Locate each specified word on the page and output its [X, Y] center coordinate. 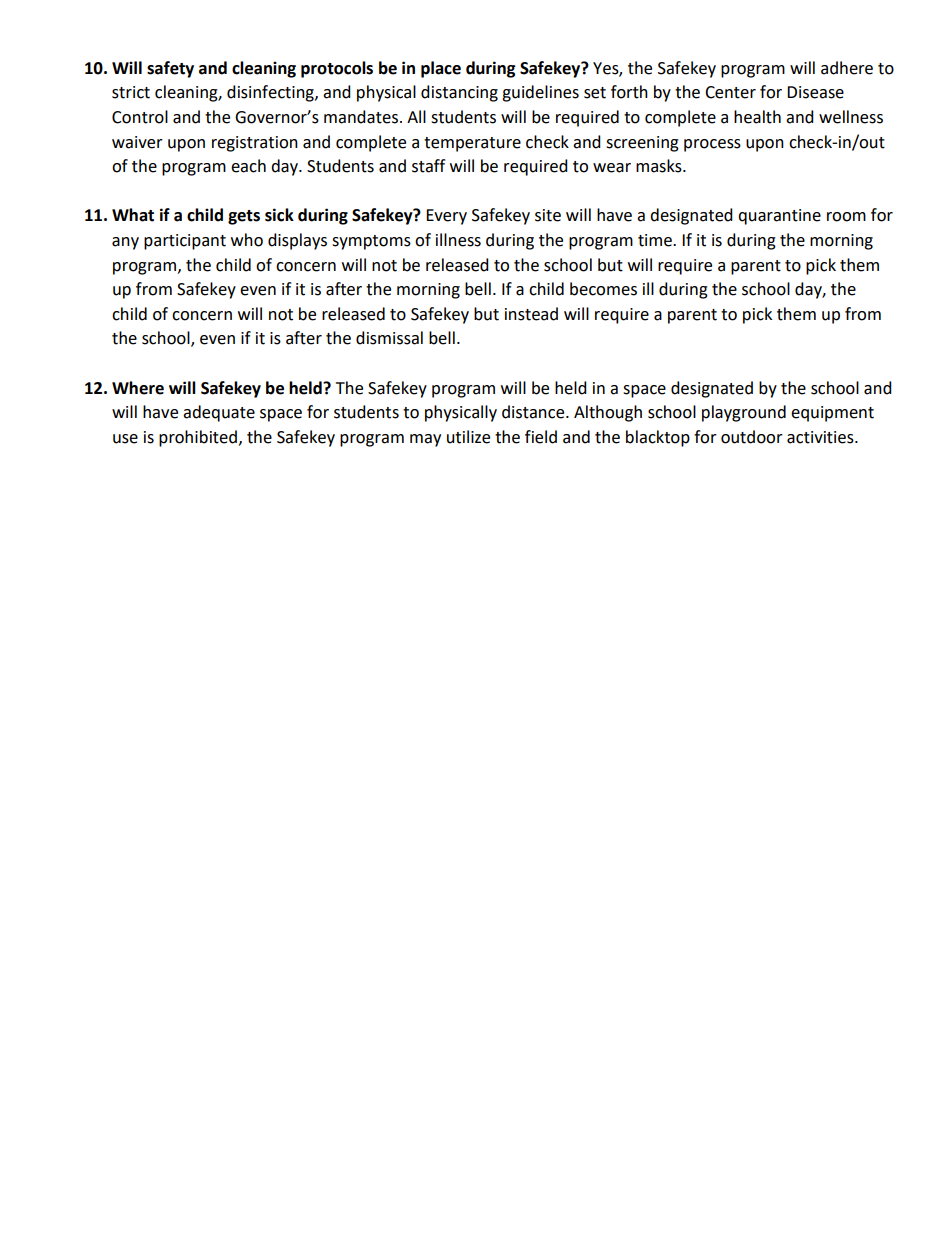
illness [458, 240]
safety [170, 69]
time [656, 240]
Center [730, 92]
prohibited [198, 438]
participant [185, 242]
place [441, 69]
